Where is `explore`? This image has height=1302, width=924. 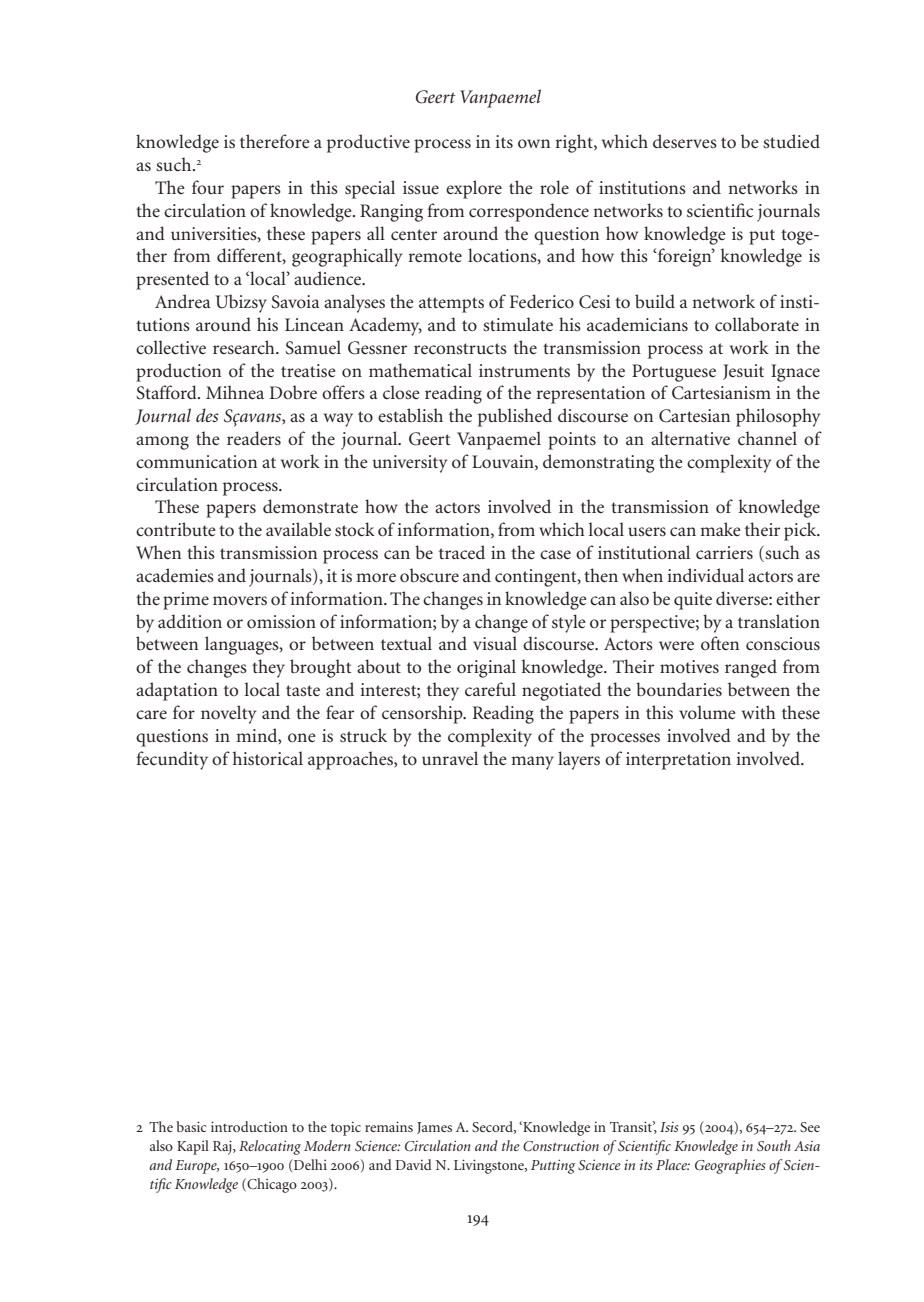
explore is located at coordinates (474, 189).
